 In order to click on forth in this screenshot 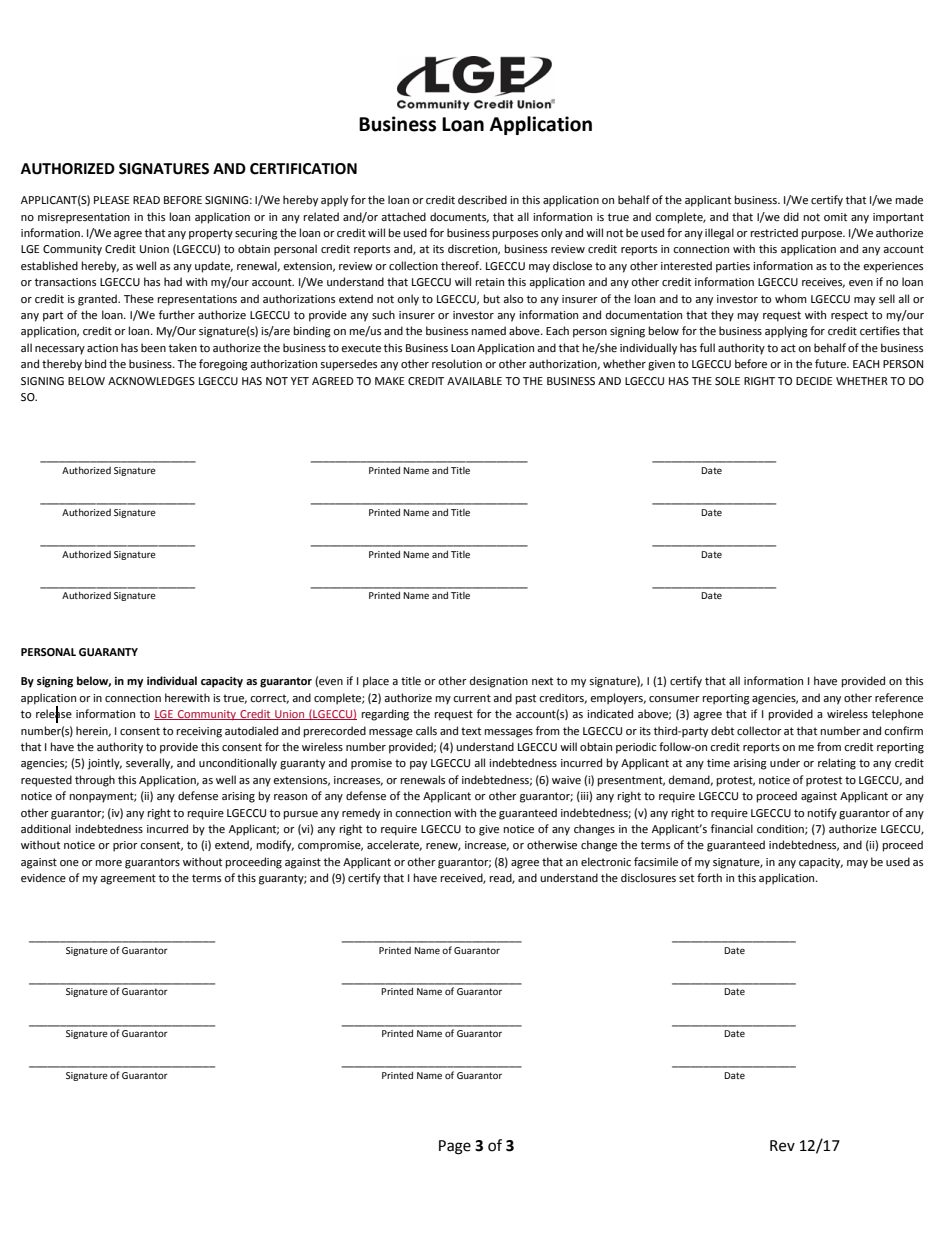, I will do `click(709, 877)`.
